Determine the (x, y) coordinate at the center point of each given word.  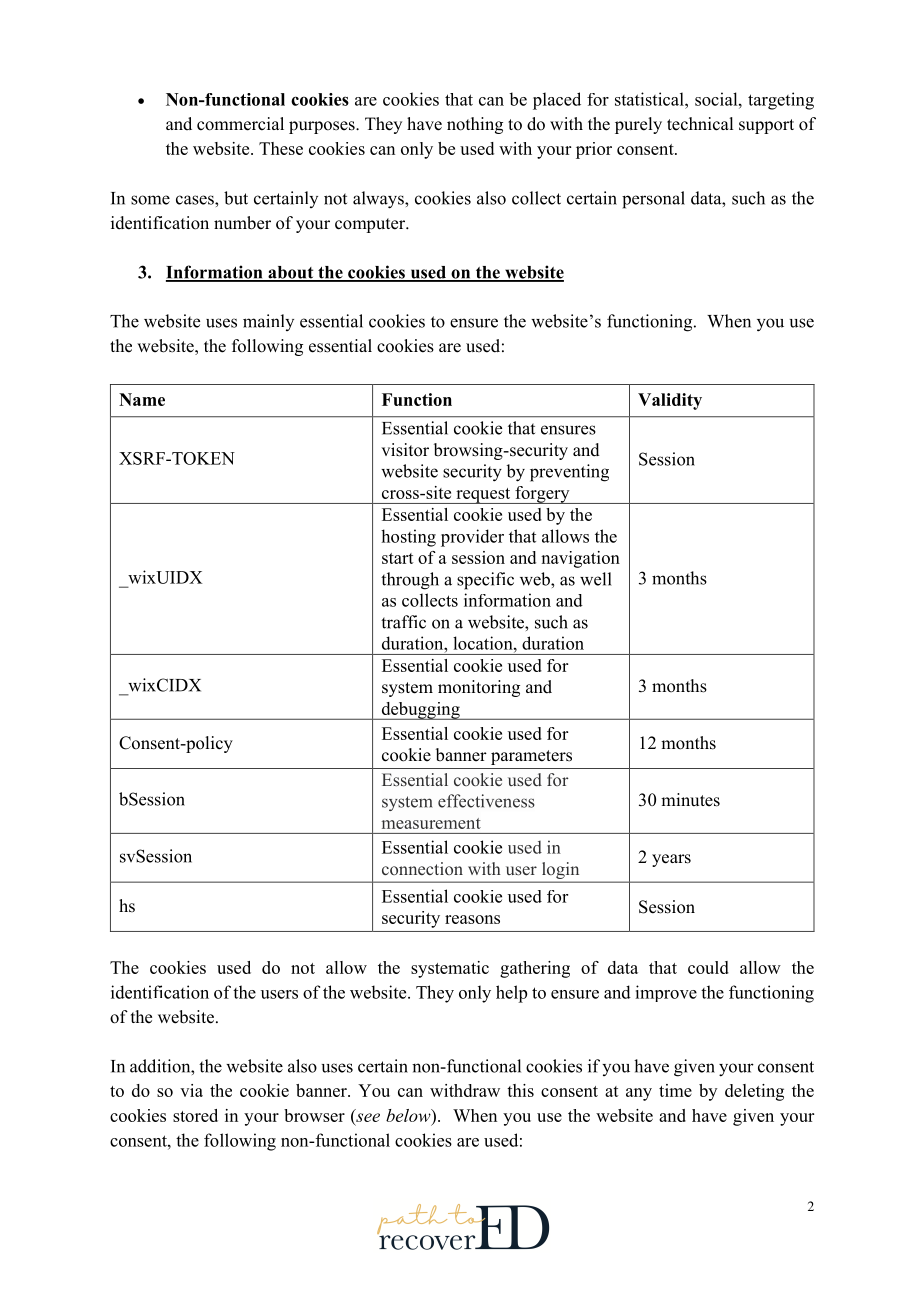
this (520, 1090)
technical (700, 124)
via (191, 1090)
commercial (240, 124)
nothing (475, 125)
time (675, 1090)
